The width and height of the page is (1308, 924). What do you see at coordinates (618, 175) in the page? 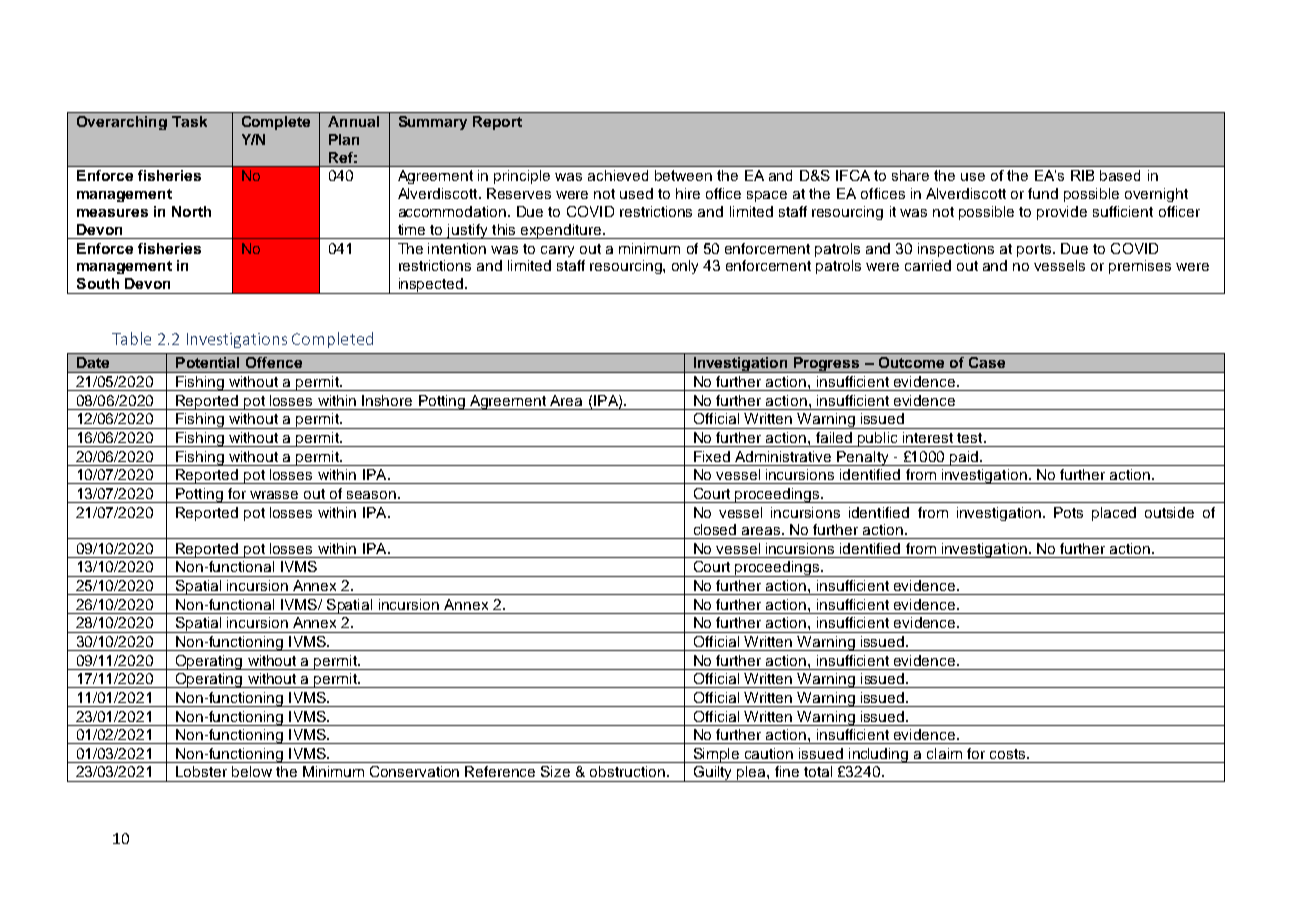
I see `achieved` at bounding box center [618, 175].
